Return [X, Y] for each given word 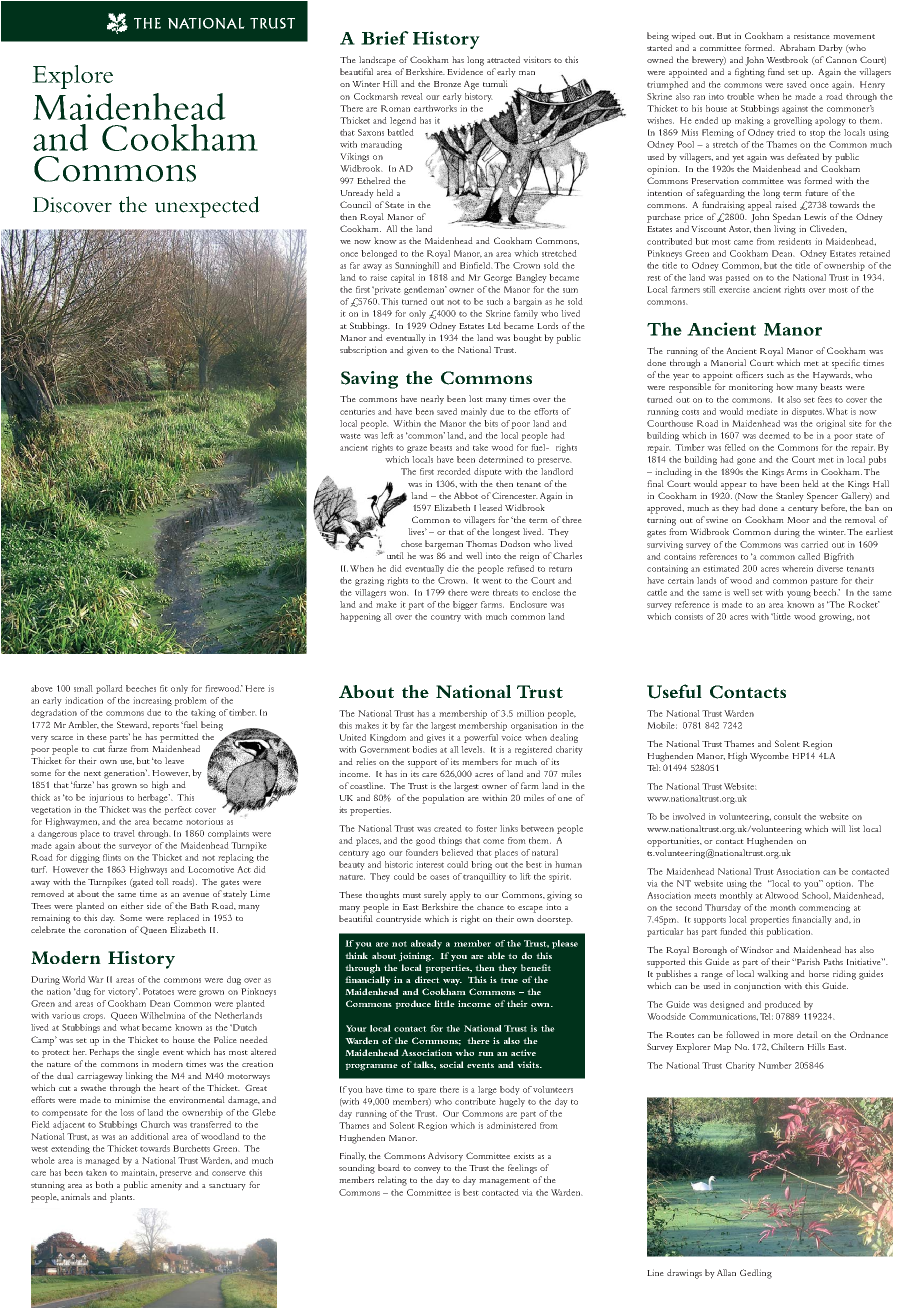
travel [124, 833]
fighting [750, 73]
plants [122, 1198]
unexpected [207, 207]
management [504, 1182]
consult [787, 816]
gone [746, 461]
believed [457, 852]
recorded [454, 471]
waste [350, 436]
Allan [726, 1272]
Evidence [465, 71]
